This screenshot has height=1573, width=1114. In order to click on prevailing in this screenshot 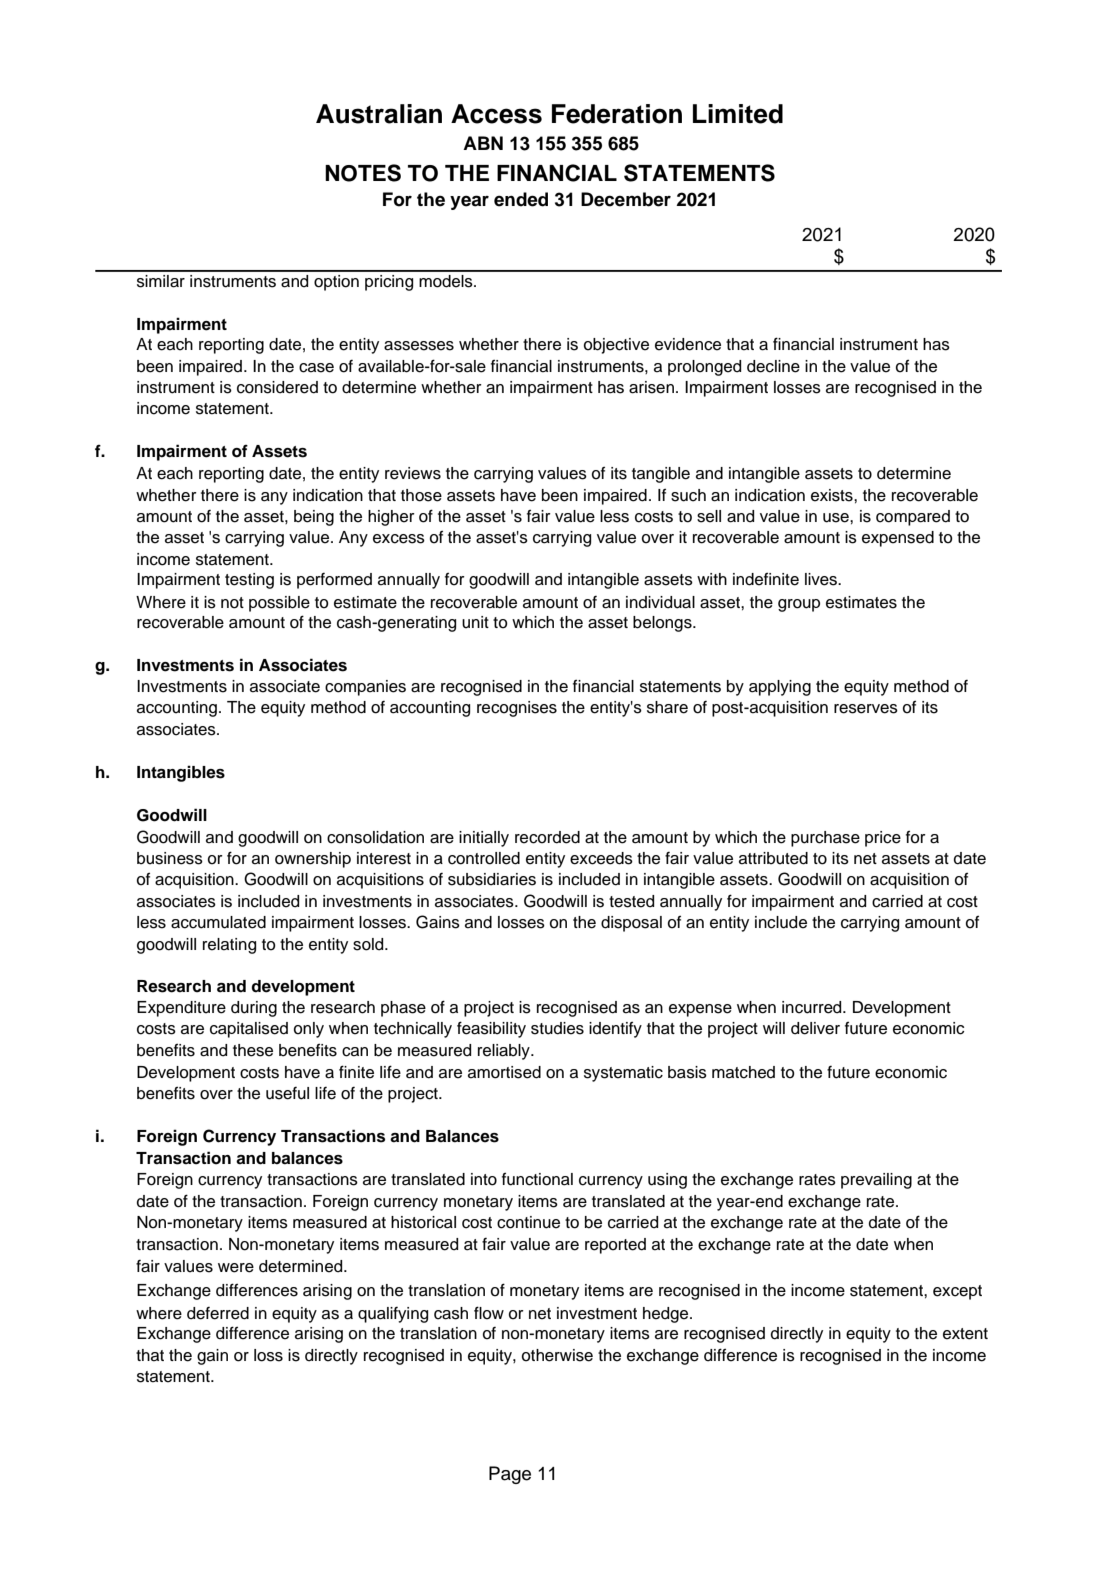, I will do `click(876, 1181)`.
